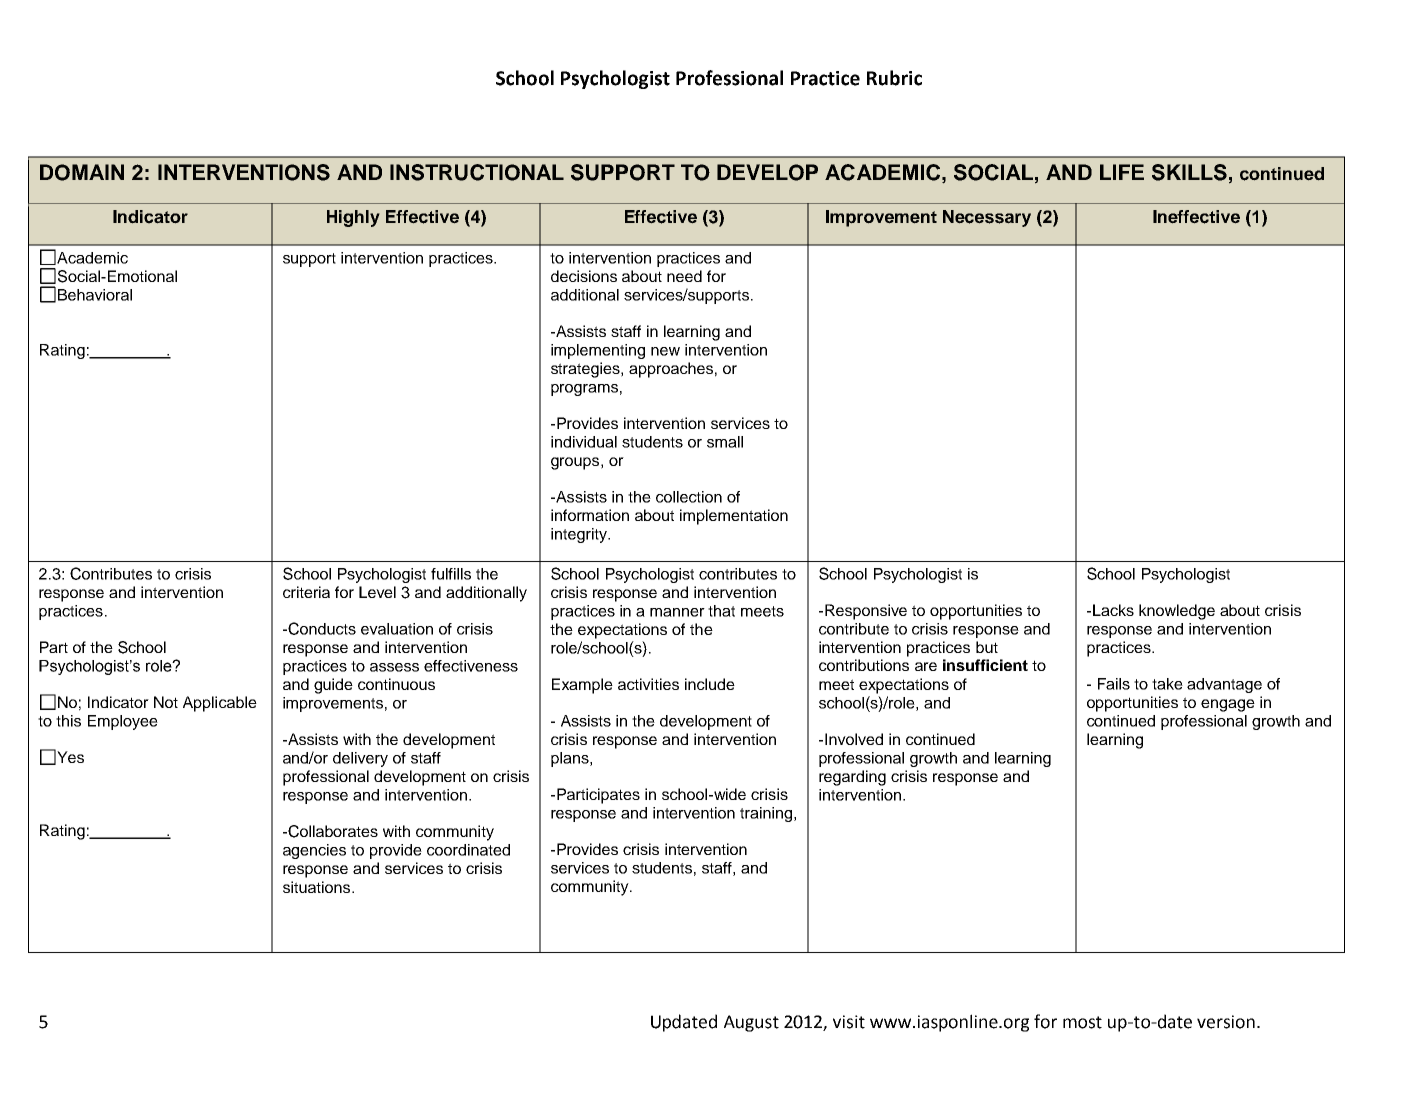 The width and height of the screenshot is (1418, 1096). I want to click on Behavioral, so click(95, 295).
